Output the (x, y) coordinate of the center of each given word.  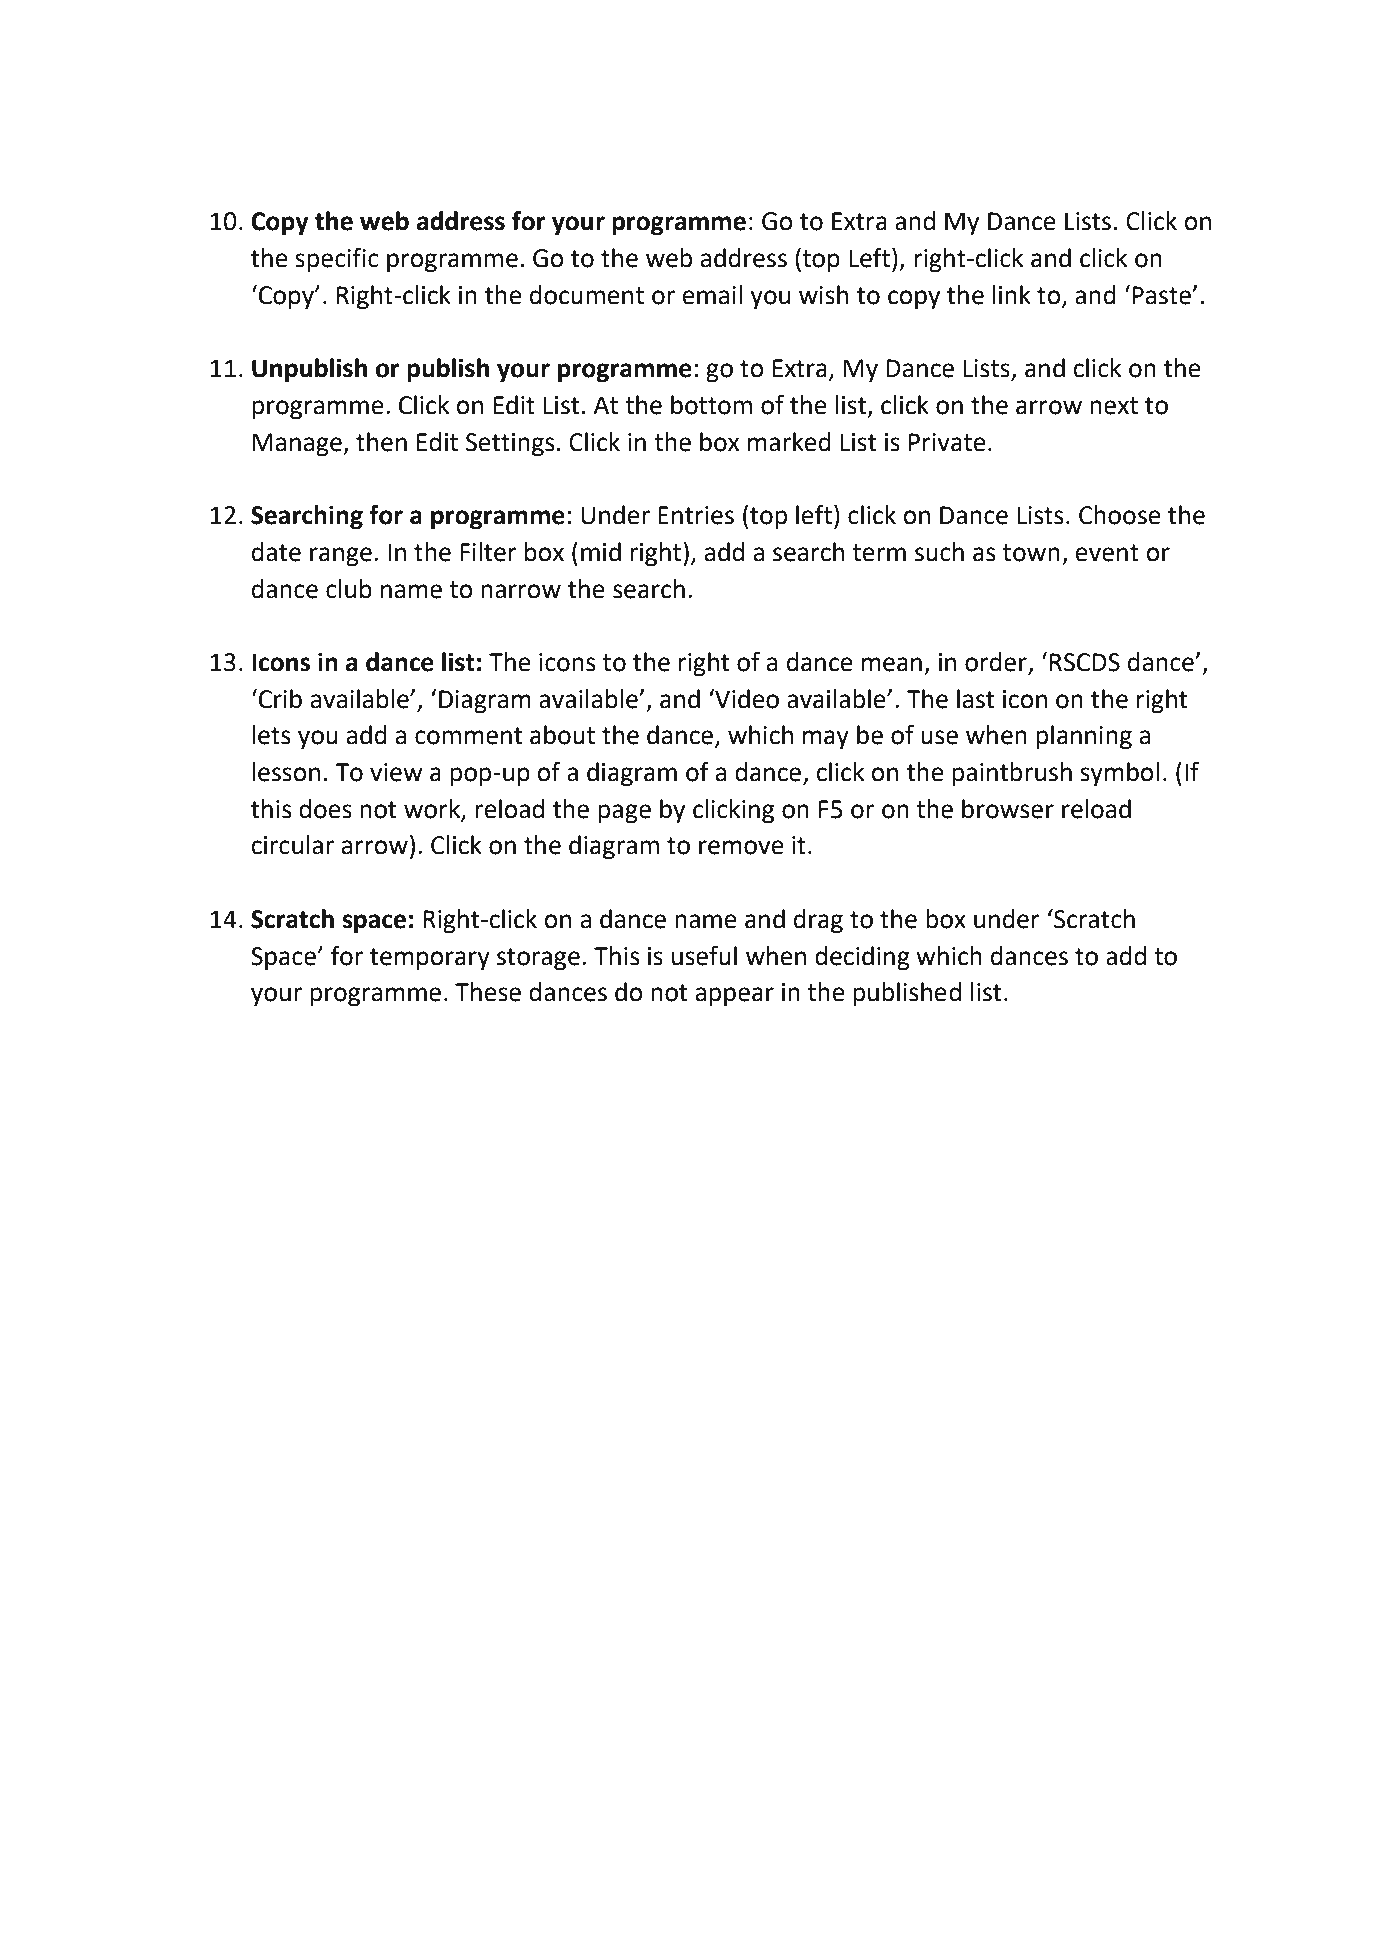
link (1012, 294)
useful (704, 956)
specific (337, 260)
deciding (862, 958)
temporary (430, 959)
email (712, 295)
